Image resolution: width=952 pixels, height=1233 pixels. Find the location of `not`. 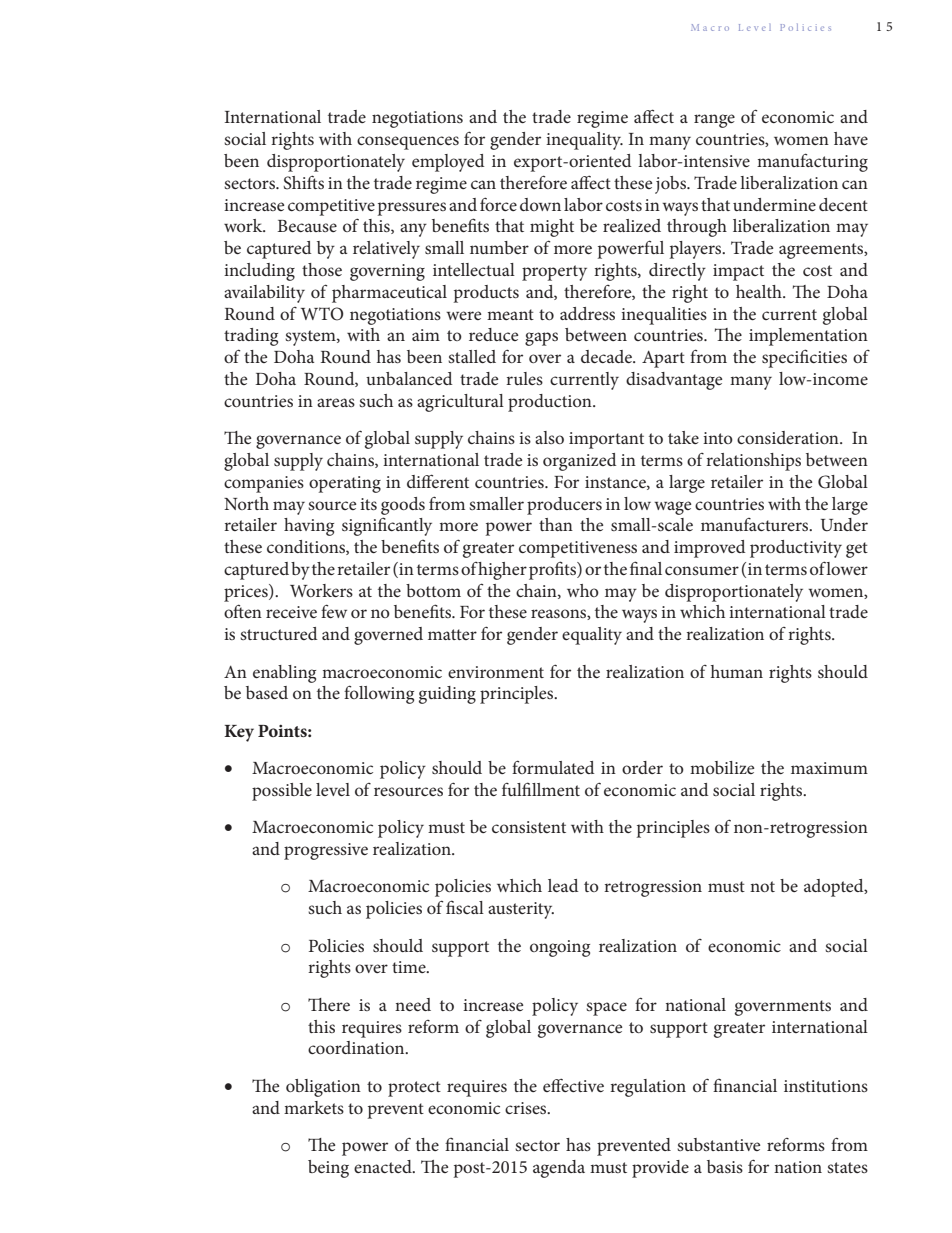

not is located at coordinates (762, 886).
